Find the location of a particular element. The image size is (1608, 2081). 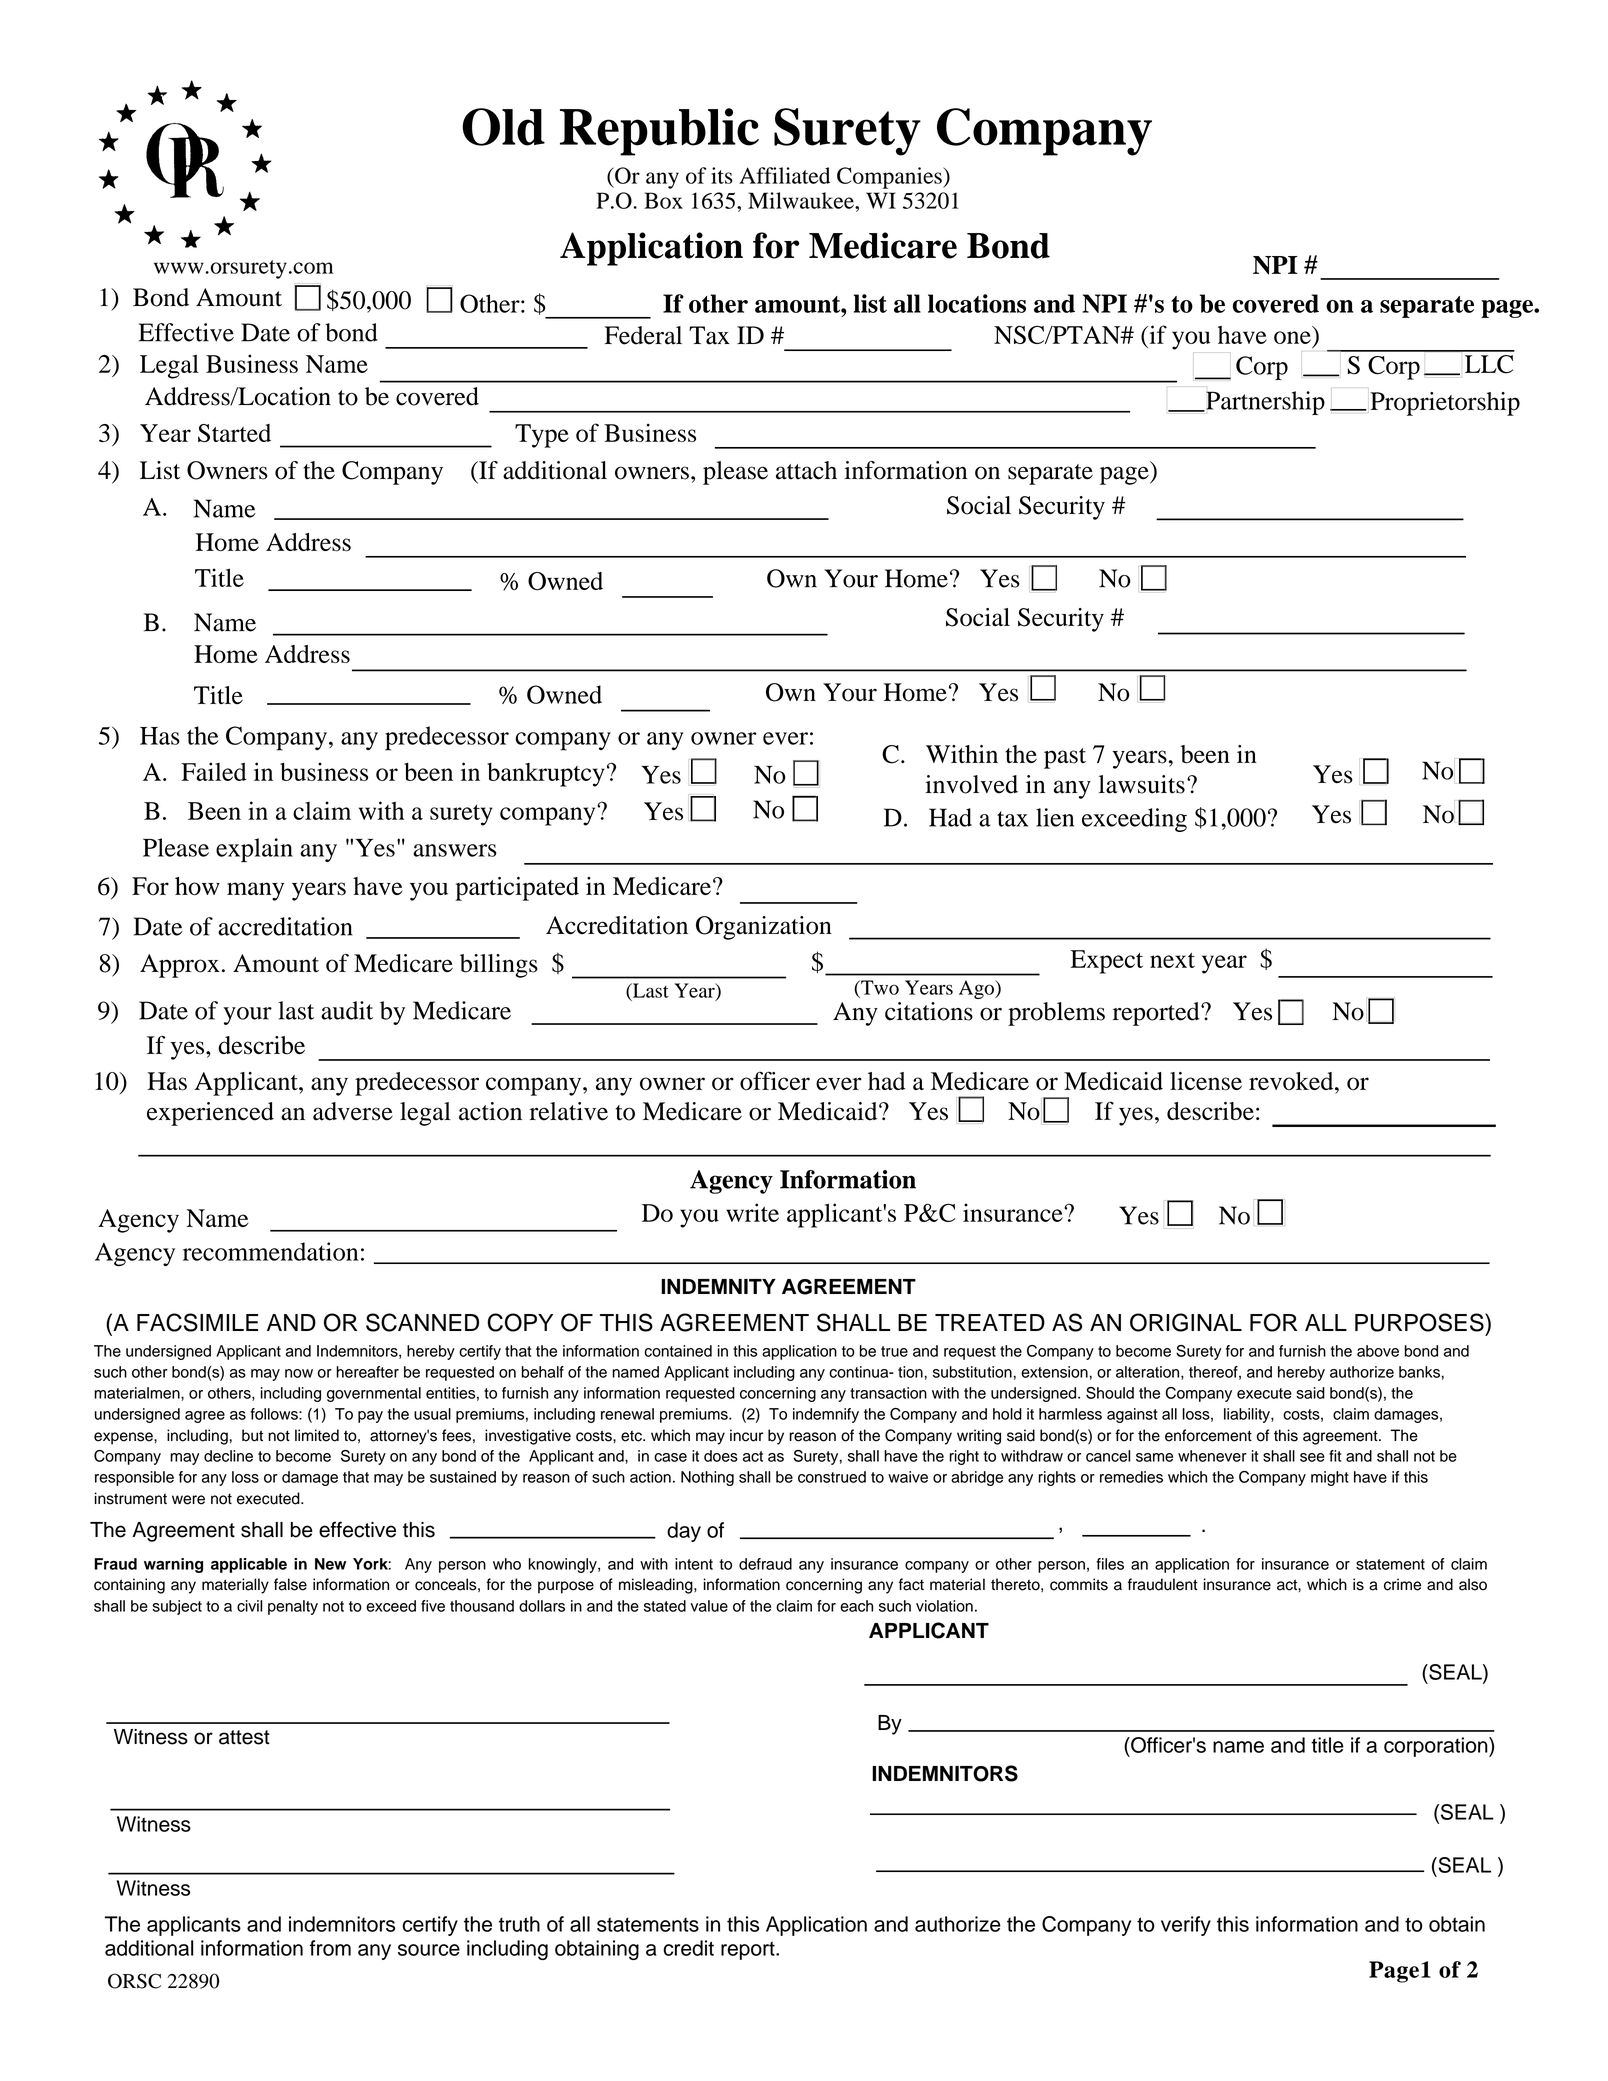

Milwaukee is located at coordinates (802, 200).
